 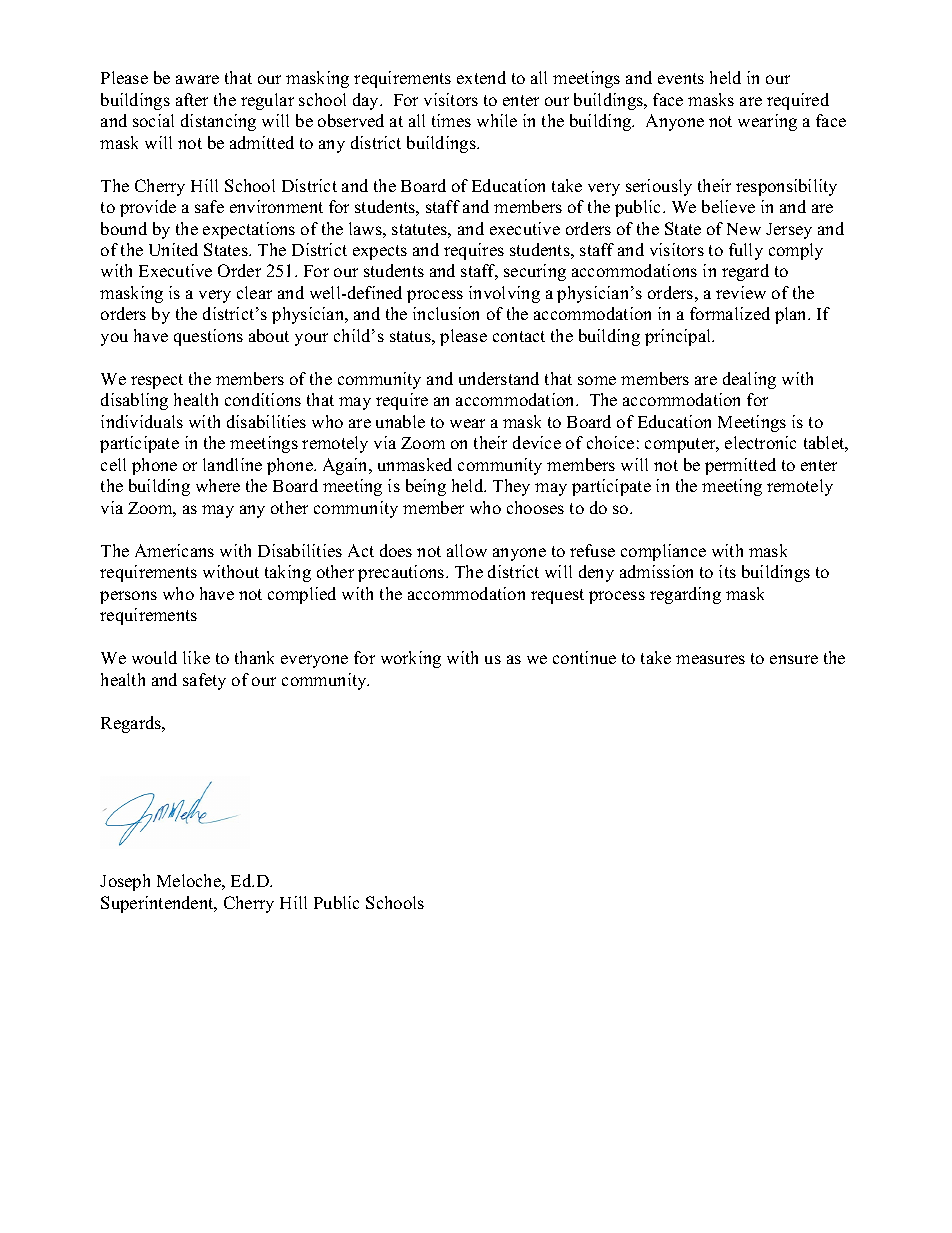 I want to click on events, so click(x=681, y=78).
